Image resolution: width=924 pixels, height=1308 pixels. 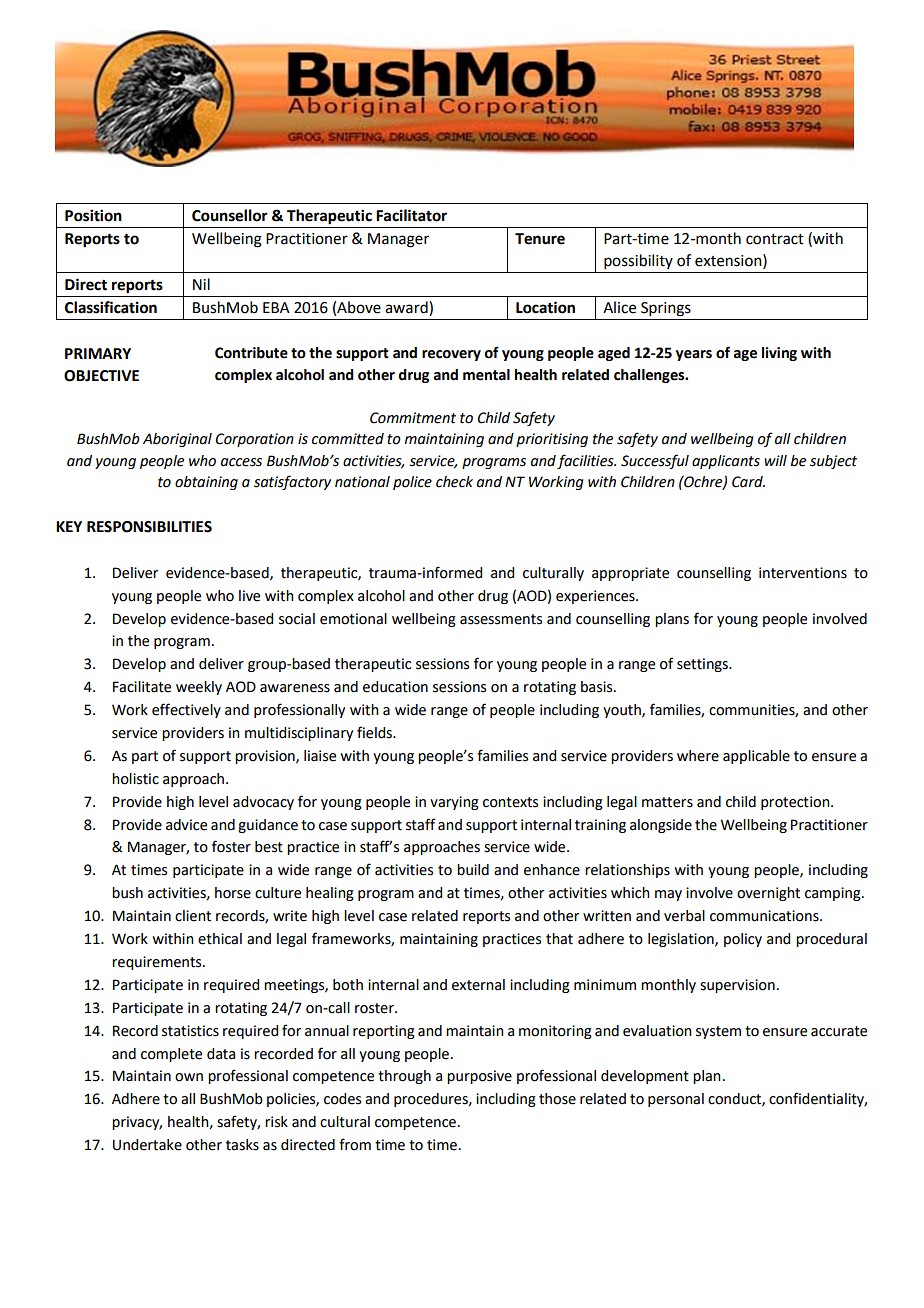 I want to click on Facilitator, so click(x=411, y=215).
